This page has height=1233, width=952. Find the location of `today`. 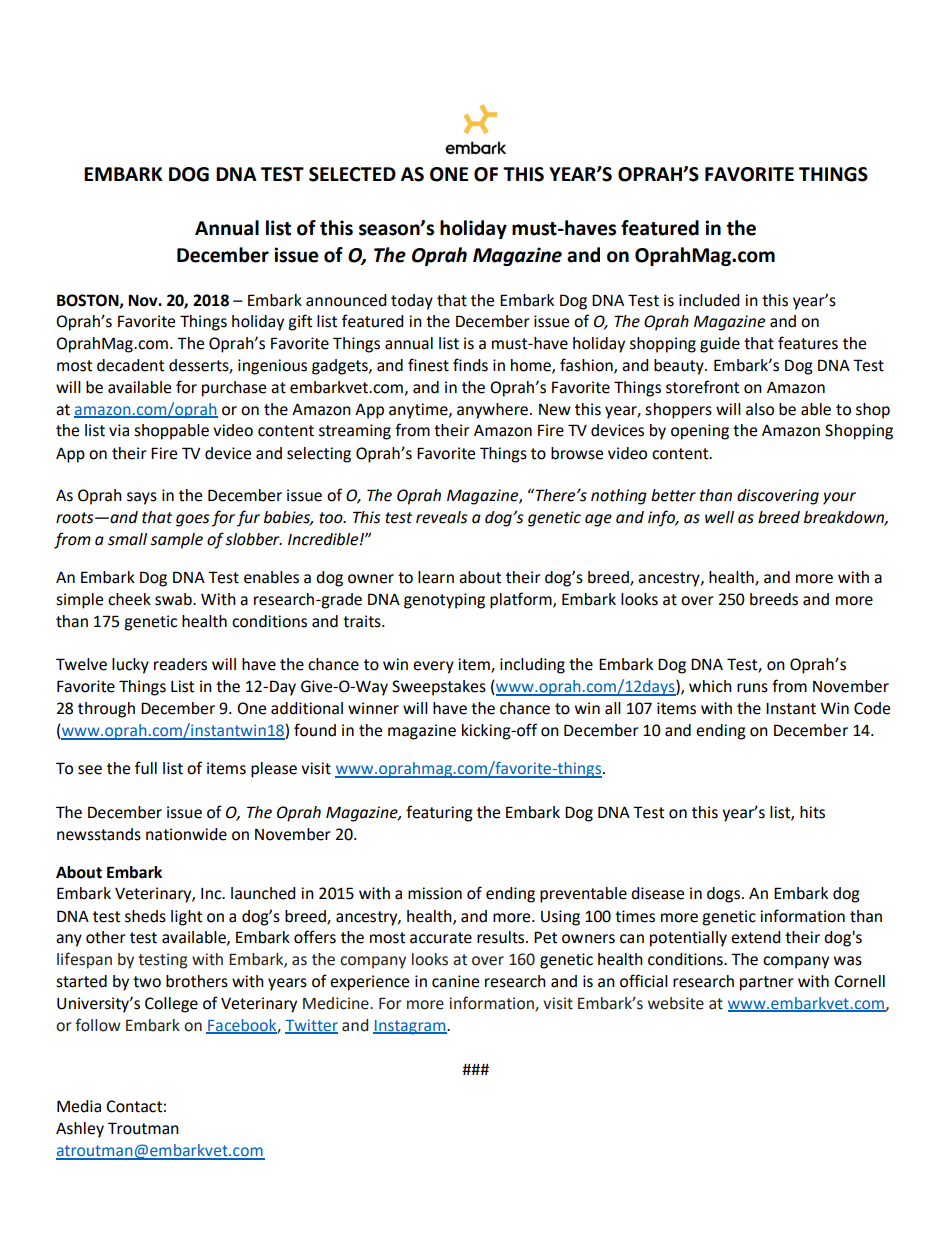

today is located at coordinates (412, 302).
